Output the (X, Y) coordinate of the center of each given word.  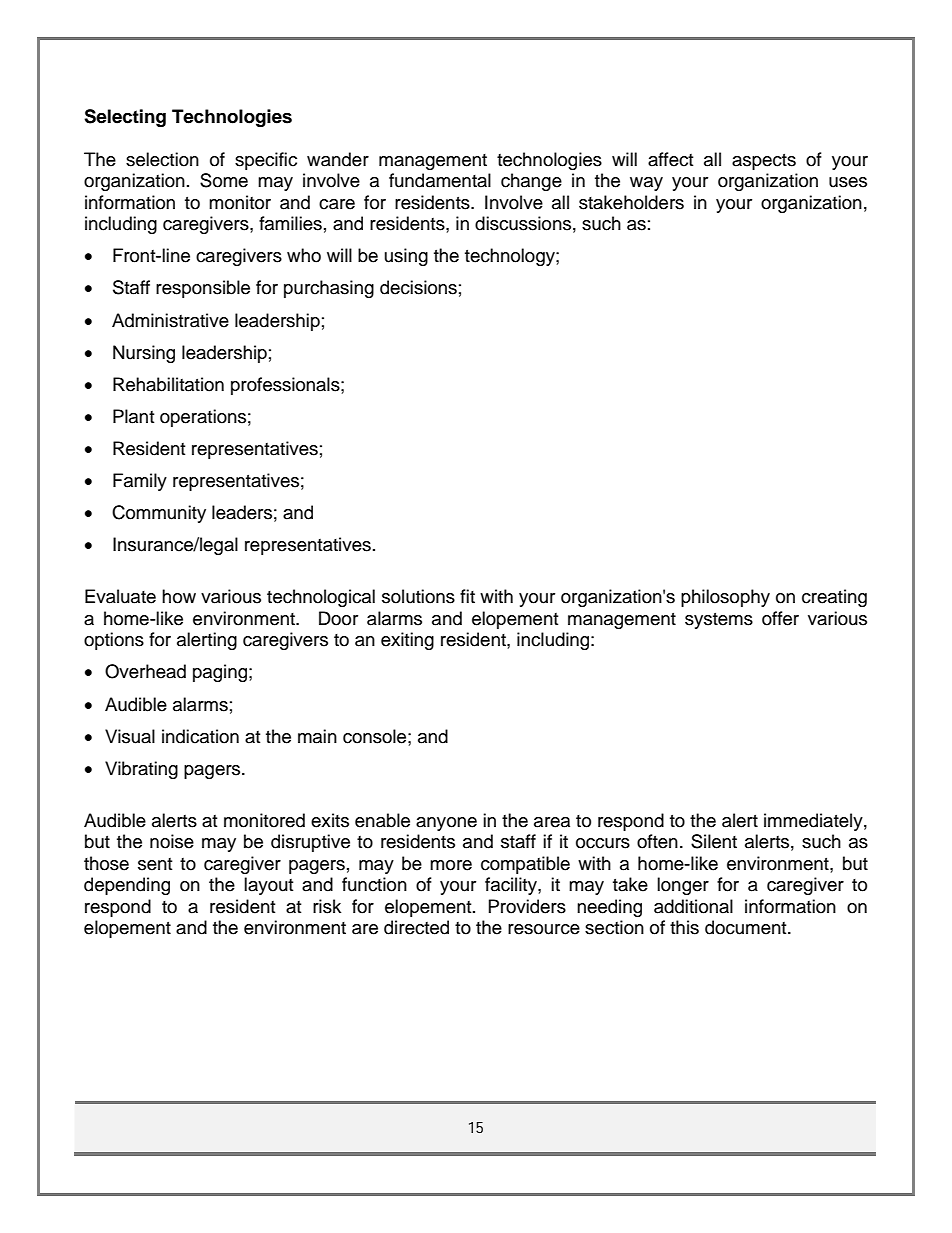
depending (127, 886)
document (747, 927)
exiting (407, 641)
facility (512, 886)
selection (162, 159)
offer (780, 618)
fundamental (440, 180)
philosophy (725, 598)
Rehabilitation (168, 384)
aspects (764, 162)
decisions (418, 287)
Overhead (145, 671)
